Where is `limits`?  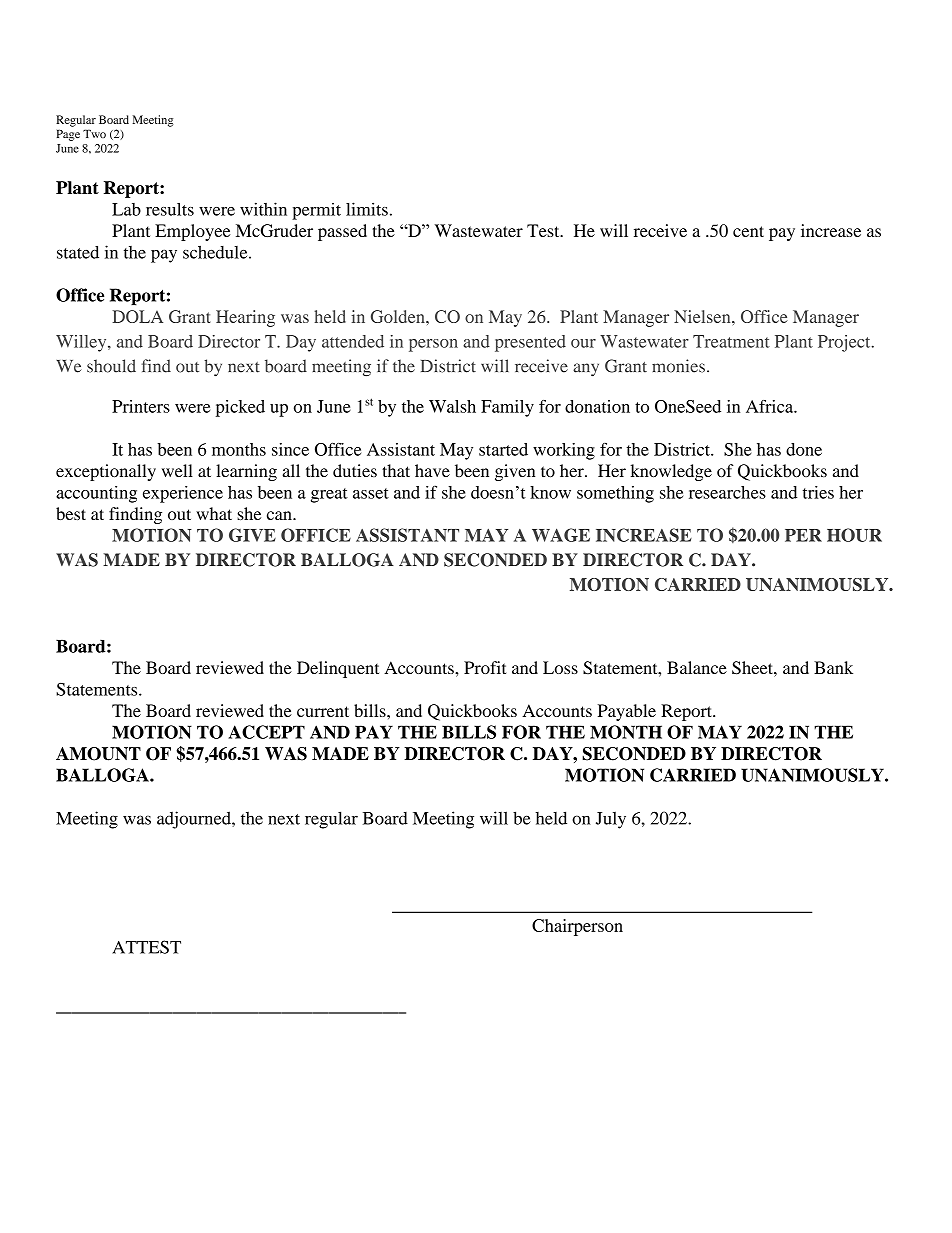 limits is located at coordinates (367, 209).
